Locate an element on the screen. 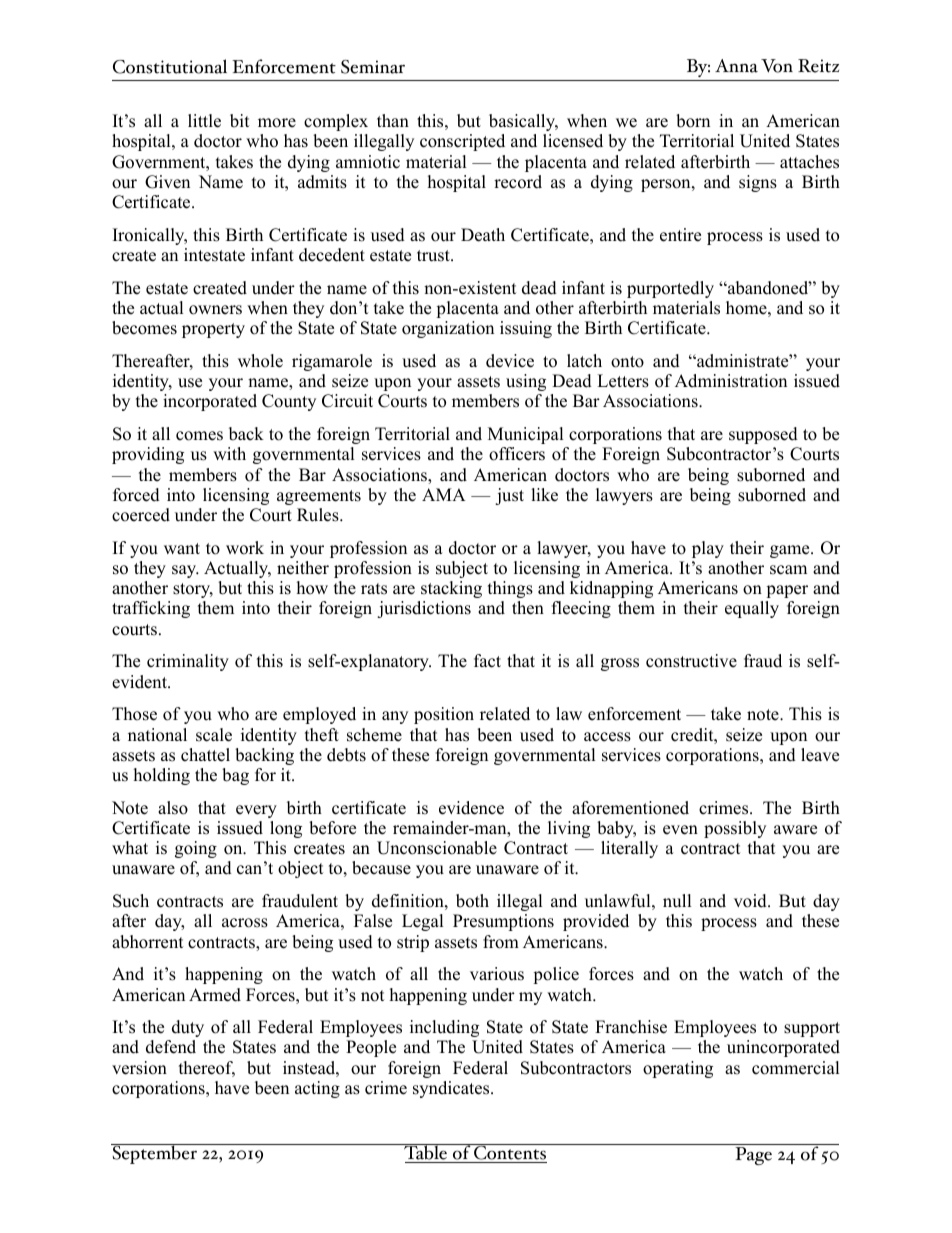 This screenshot has width=952, height=1233. Page is located at coordinates (753, 1156).
